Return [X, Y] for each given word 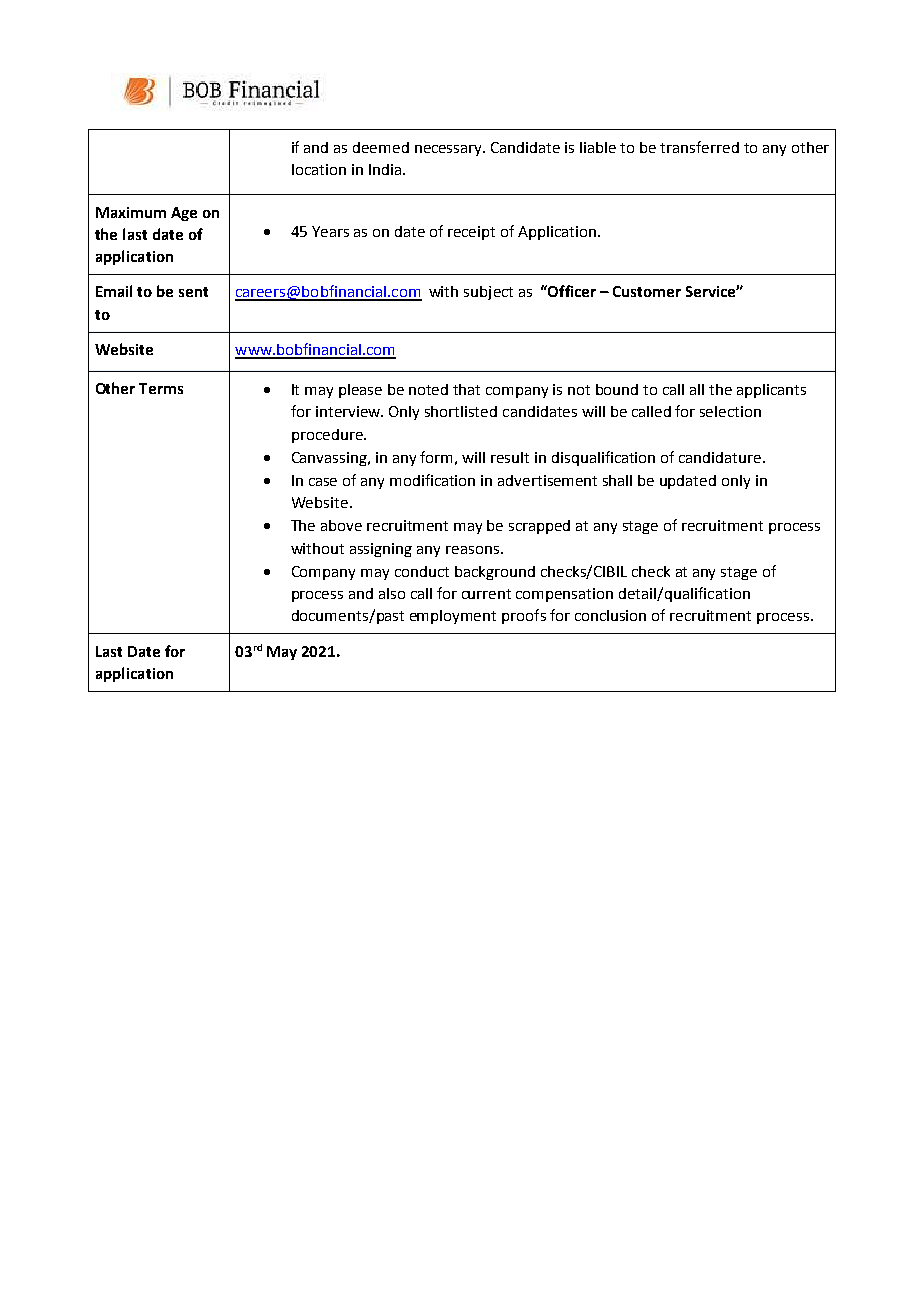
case [323, 482]
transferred [699, 147]
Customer [647, 291]
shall [617, 480]
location [319, 169]
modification [432, 480]
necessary [450, 150]
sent [193, 292]
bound [617, 389]
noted [428, 389]
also [392, 593]
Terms [161, 388]
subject [488, 293]
